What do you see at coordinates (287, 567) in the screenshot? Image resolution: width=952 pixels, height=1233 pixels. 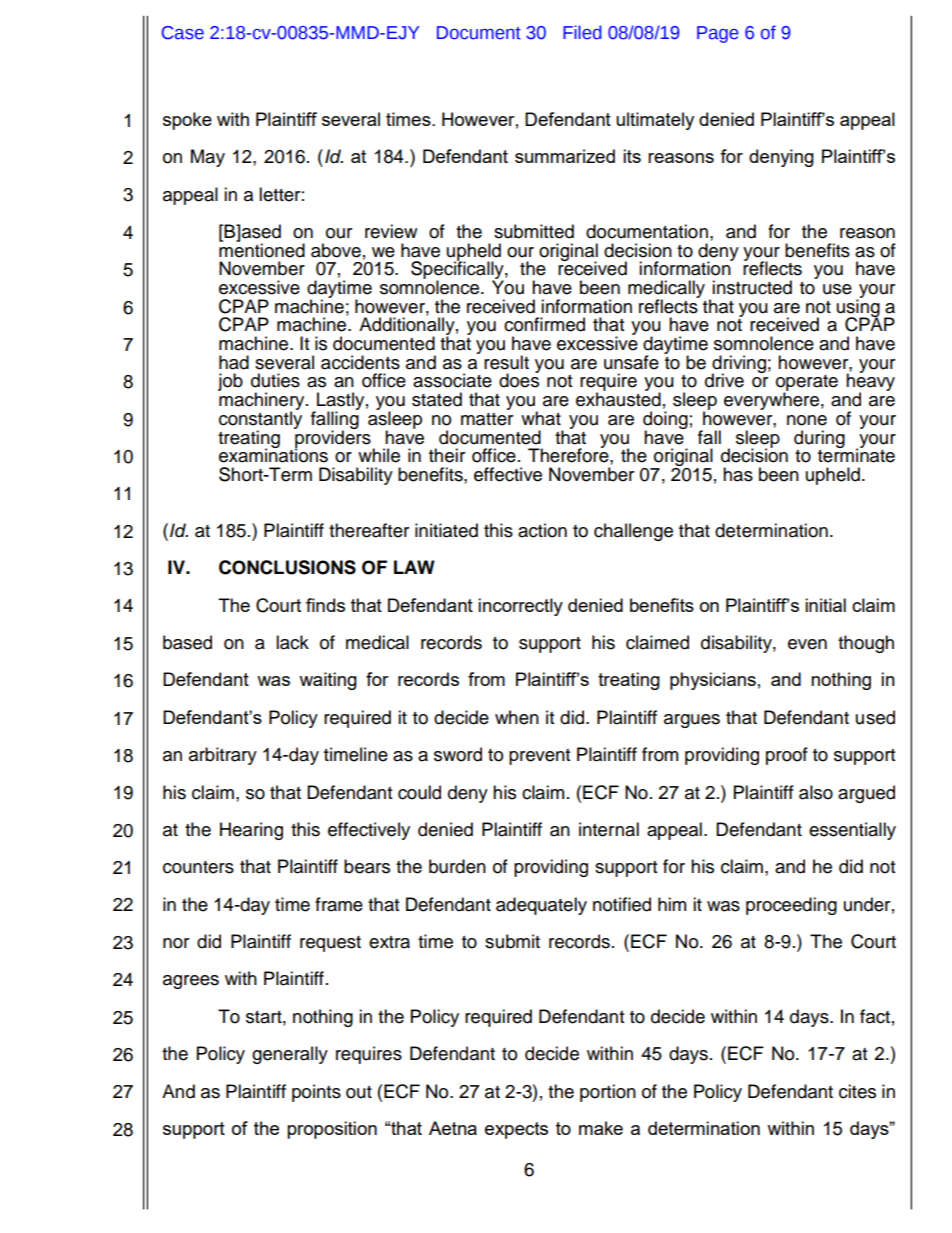 I see `CONCLUSIONS` at bounding box center [287, 567].
